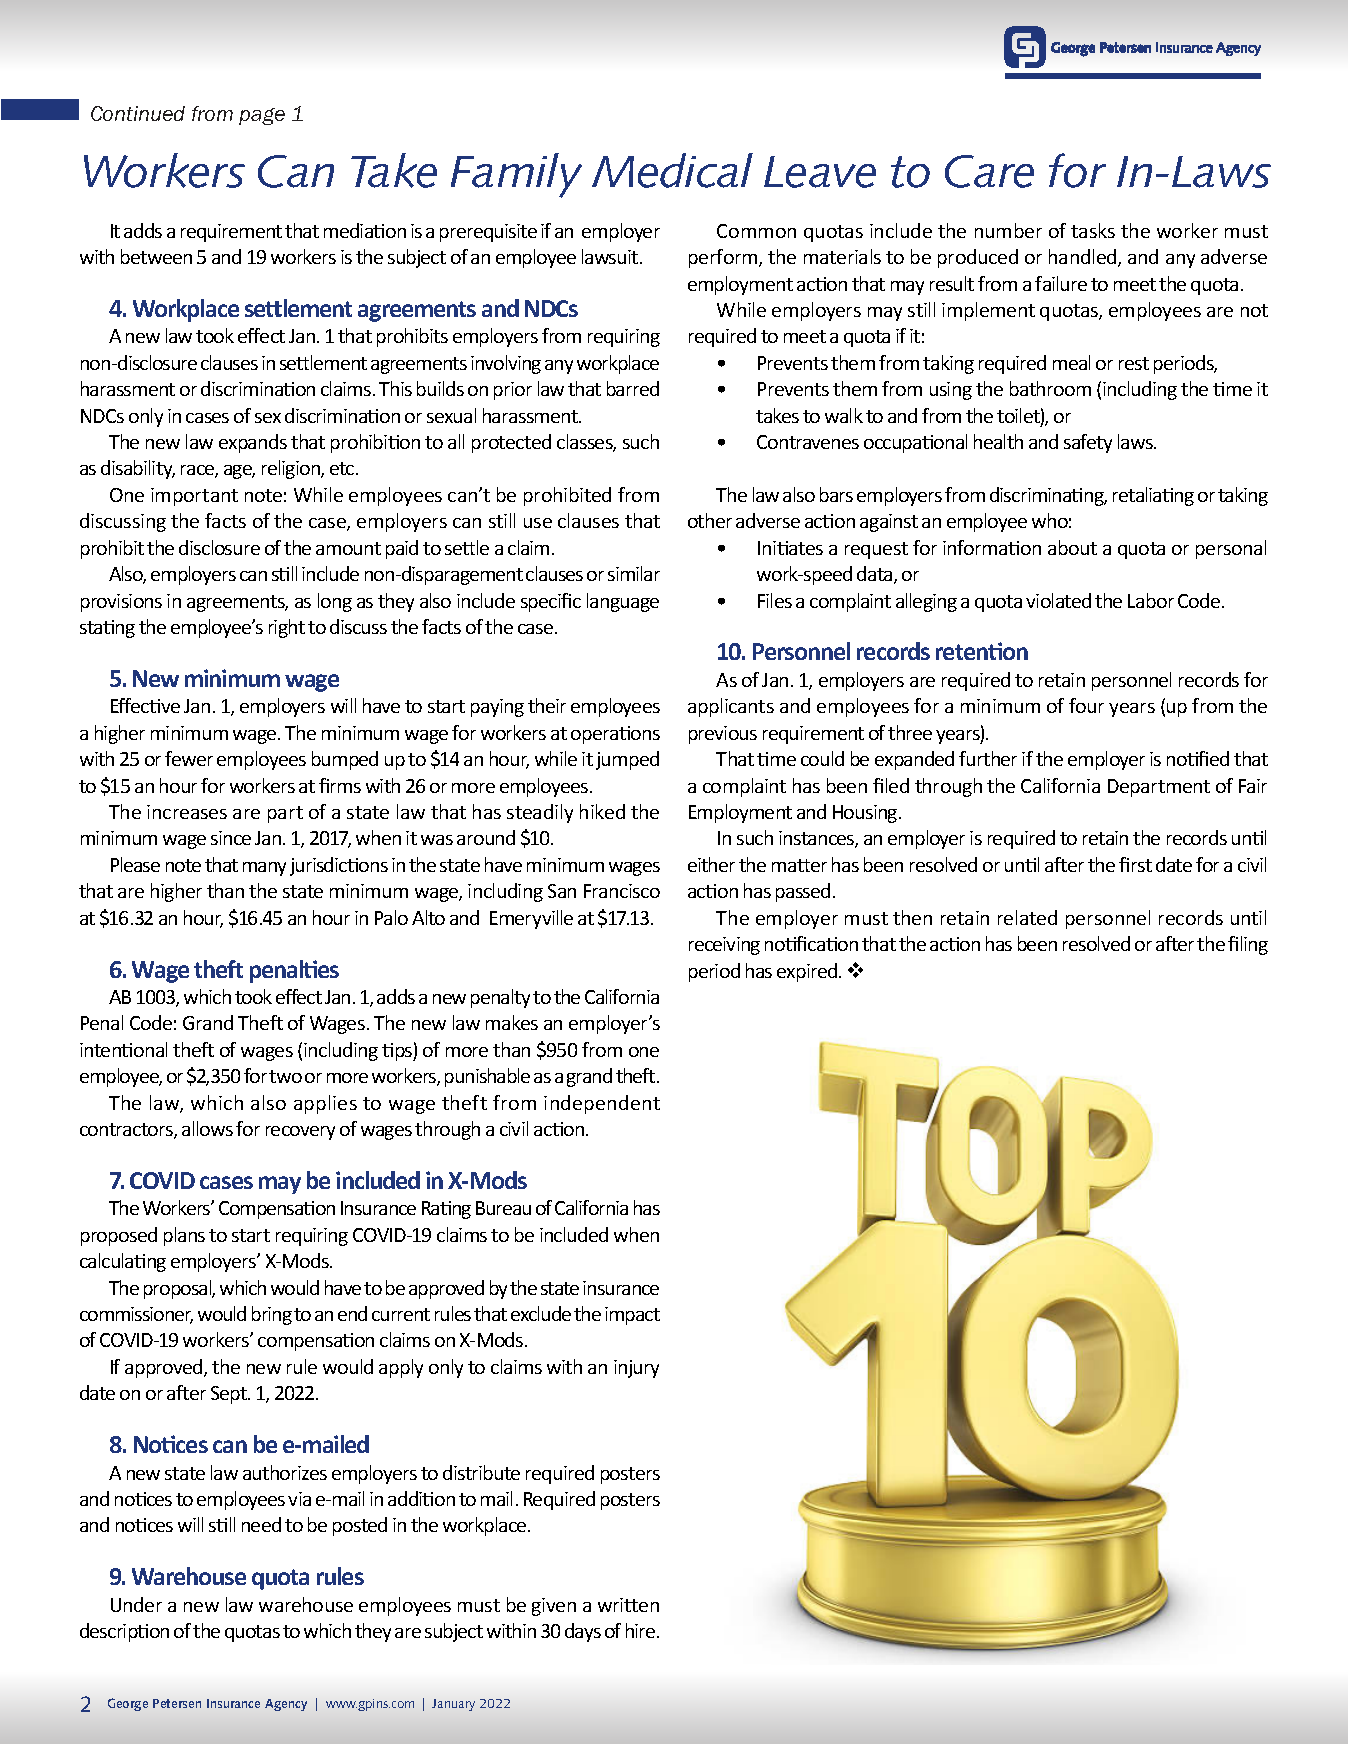 This screenshot has height=1744, width=1348. Describe the element at coordinates (286, 1705) in the screenshot. I see `Agency` at that location.
